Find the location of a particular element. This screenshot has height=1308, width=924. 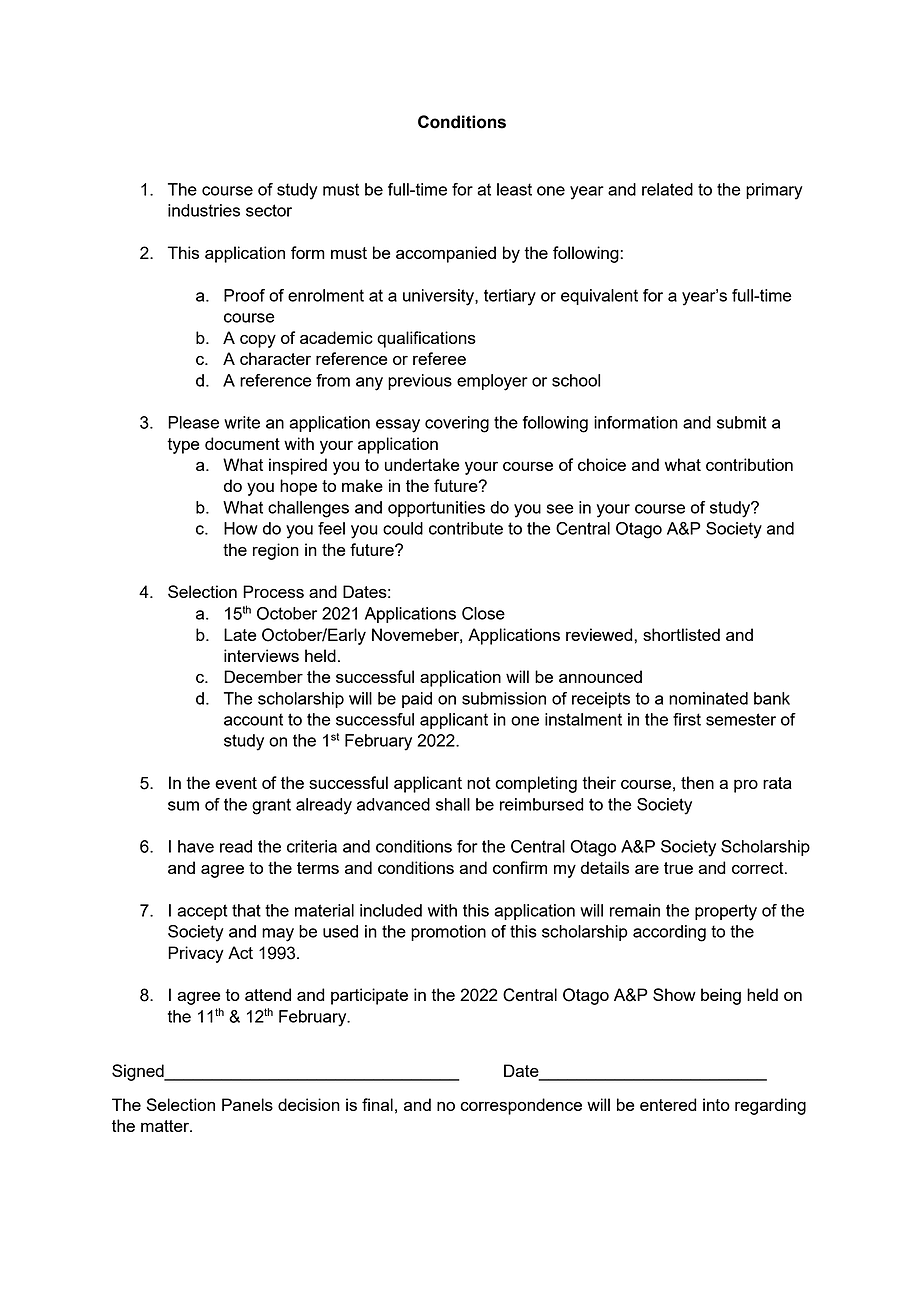

contribute is located at coordinates (466, 528).
